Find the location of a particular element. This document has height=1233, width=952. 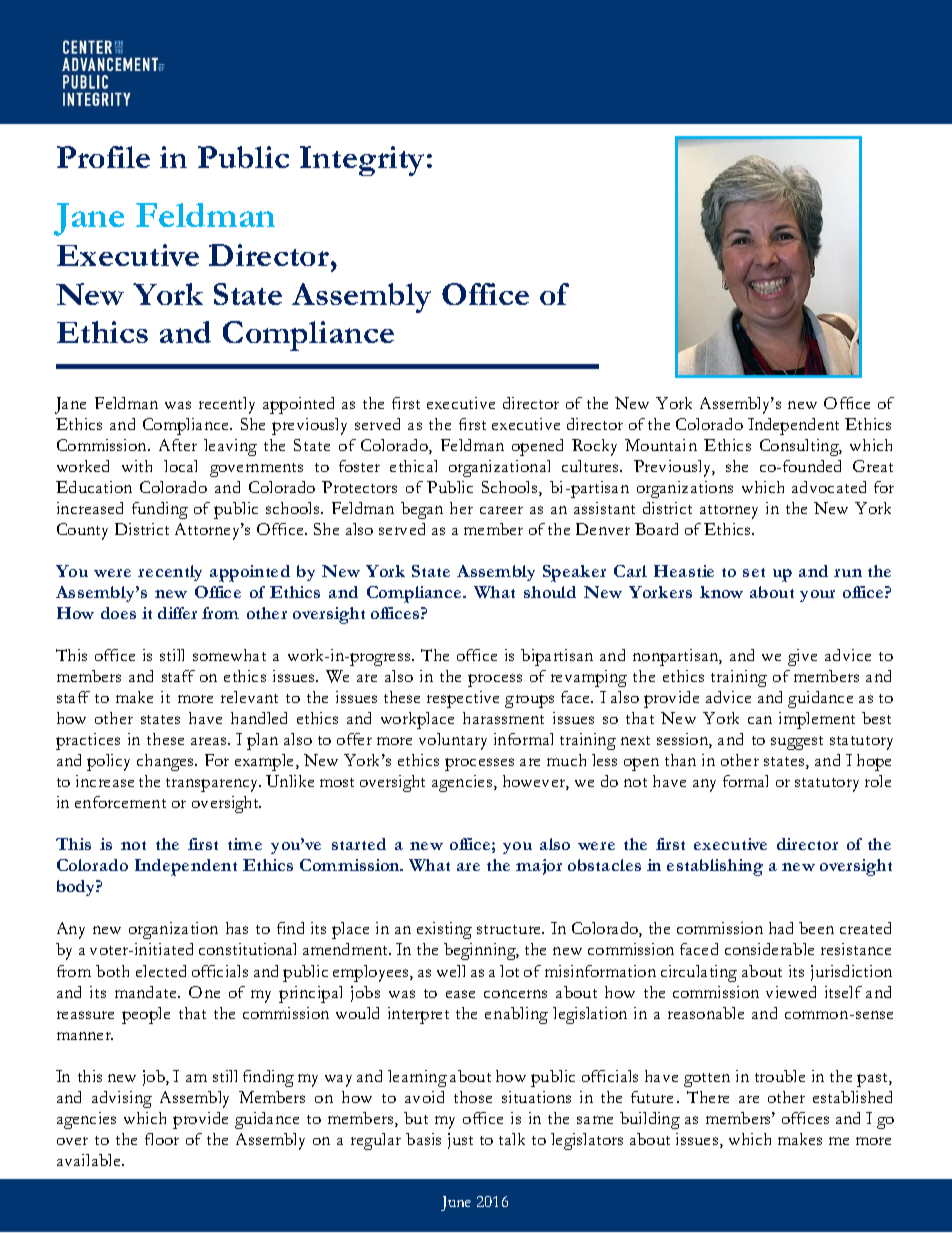

established is located at coordinates (852, 1097).
